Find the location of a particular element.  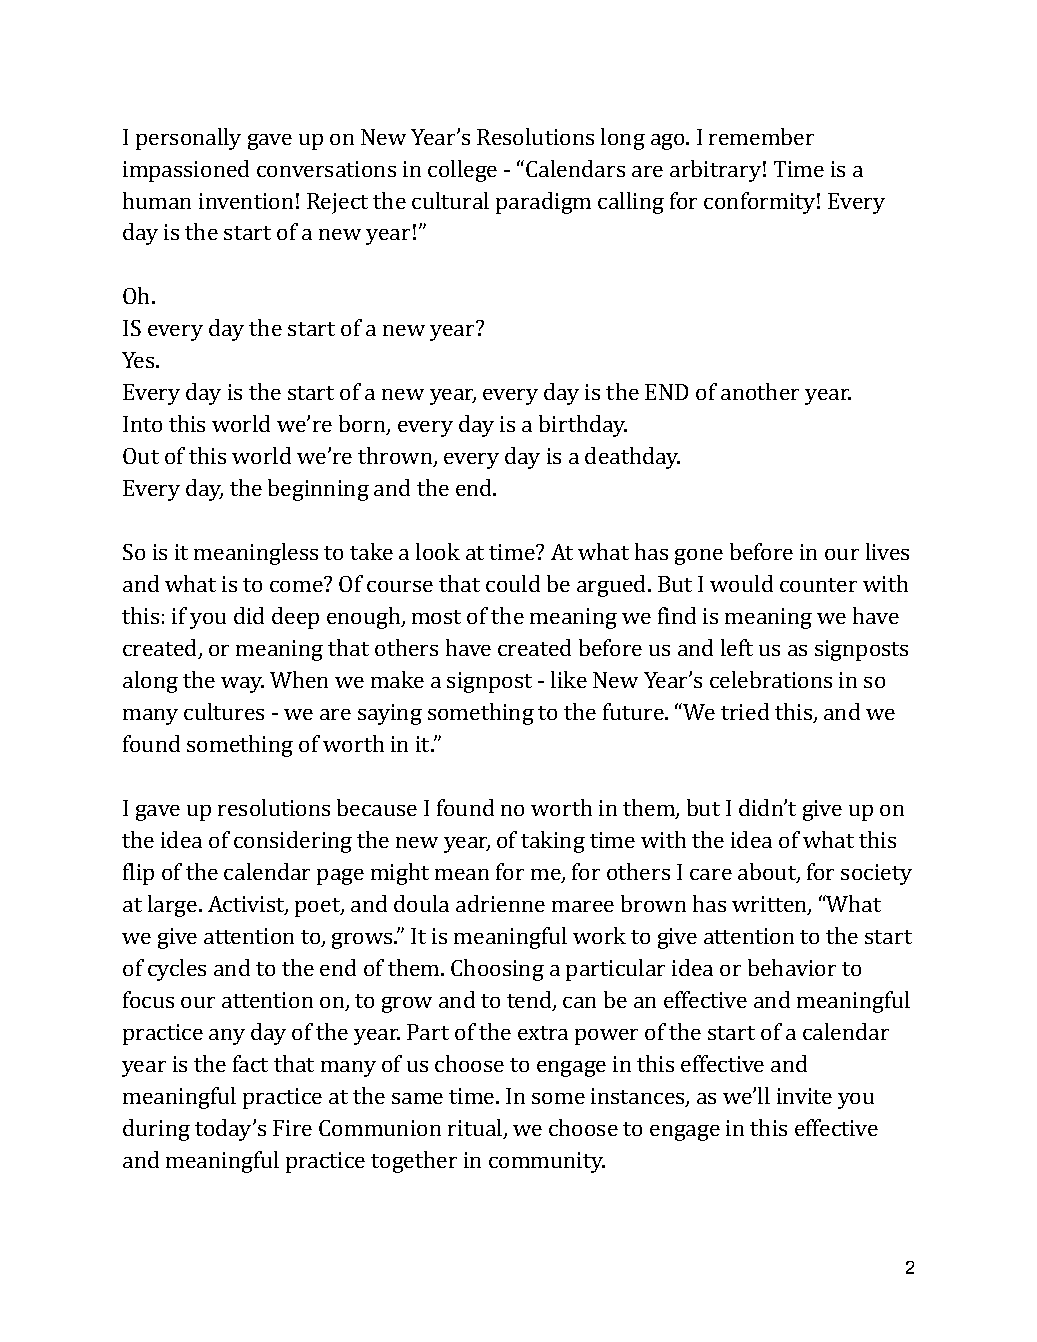

invite is located at coordinates (804, 1096).
